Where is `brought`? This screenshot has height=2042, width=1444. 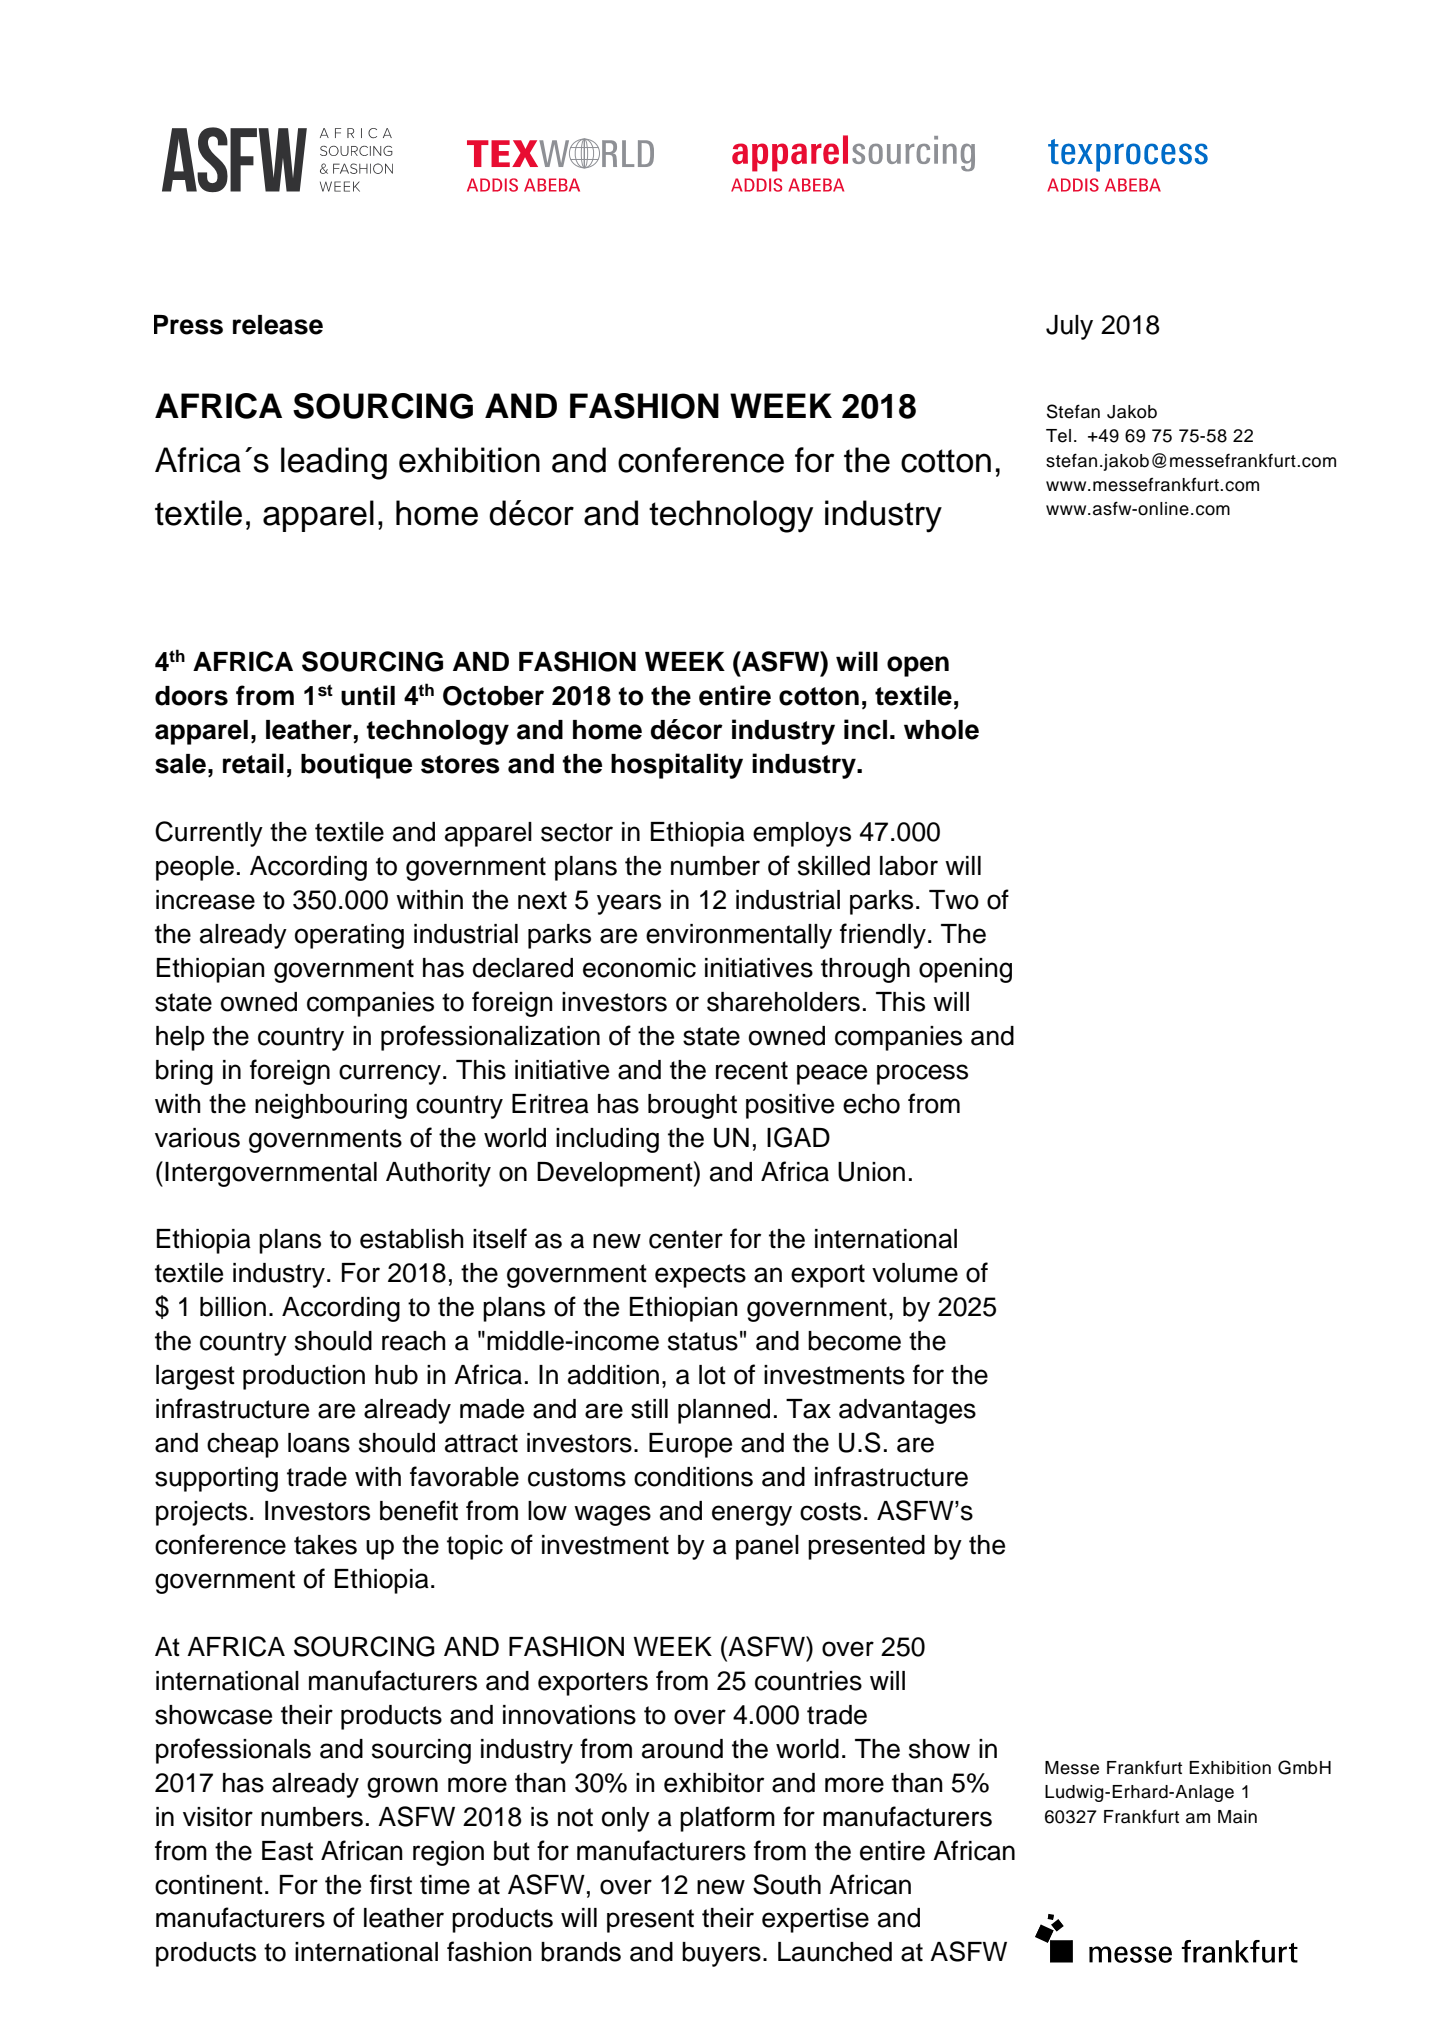
brought is located at coordinates (692, 1106).
